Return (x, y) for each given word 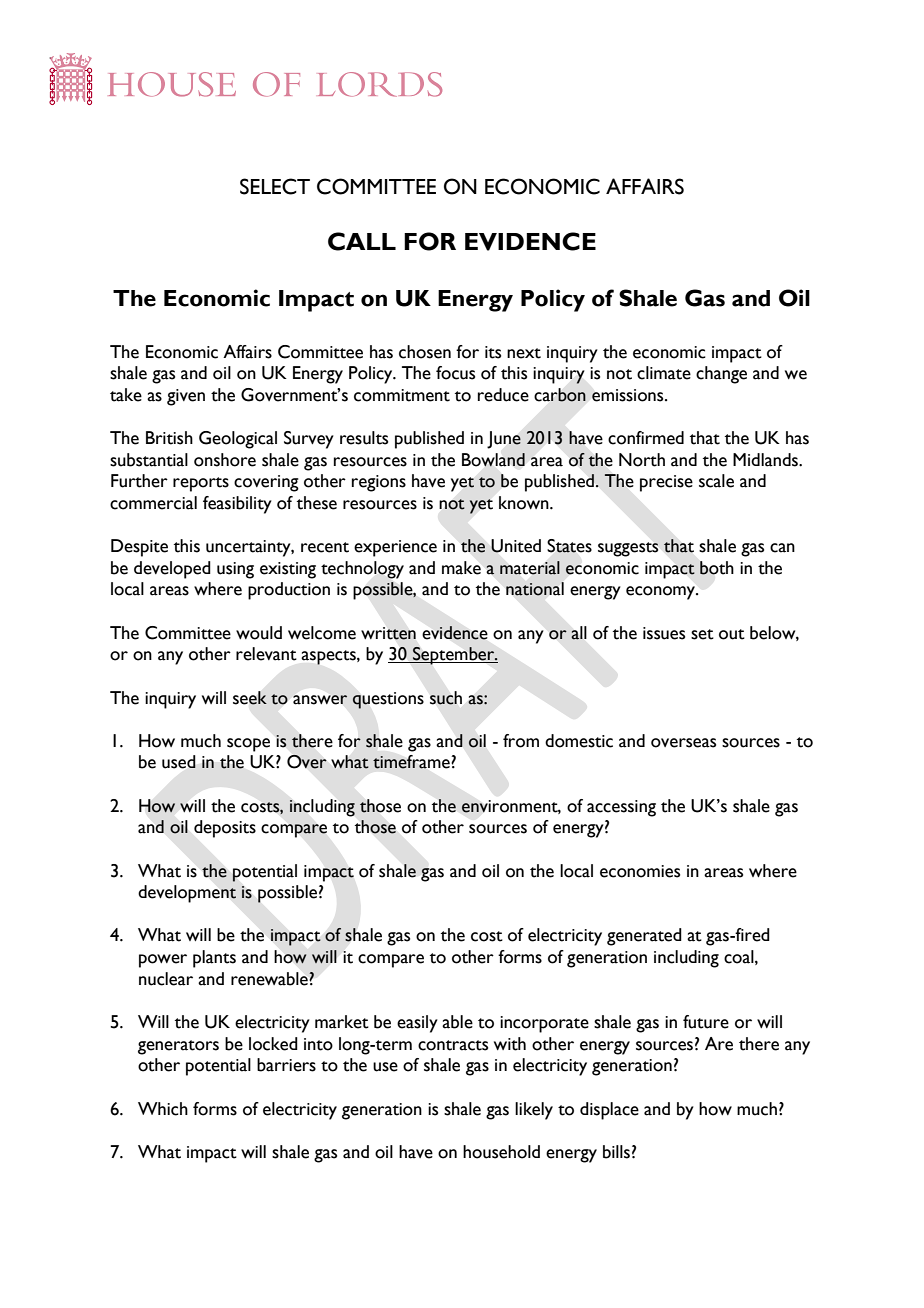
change (721, 375)
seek (250, 698)
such (446, 698)
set (702, 634)
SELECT (275, 186)
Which (163, 1109)
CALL (362, 241)
